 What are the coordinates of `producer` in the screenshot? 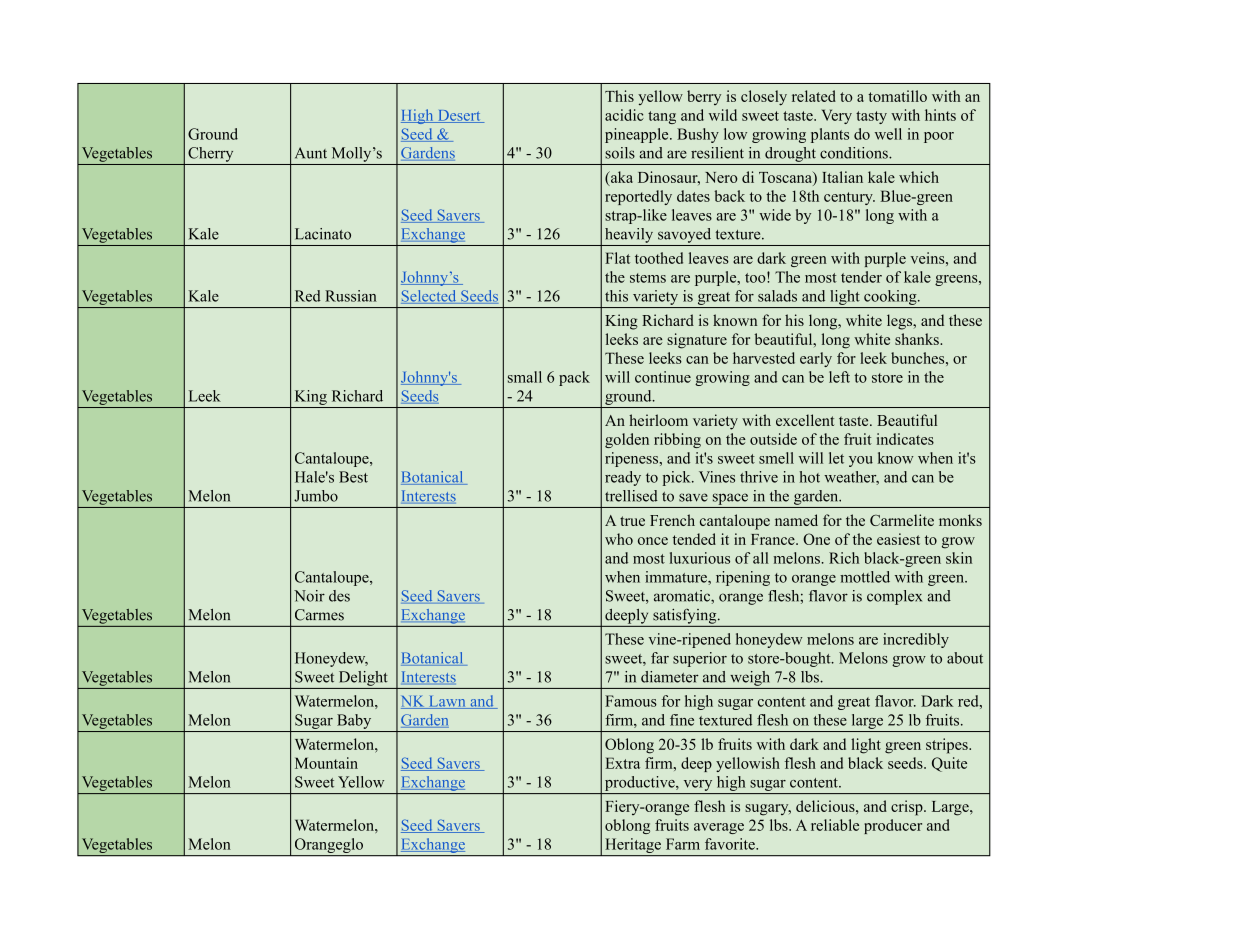 It's located at (893, 826).
